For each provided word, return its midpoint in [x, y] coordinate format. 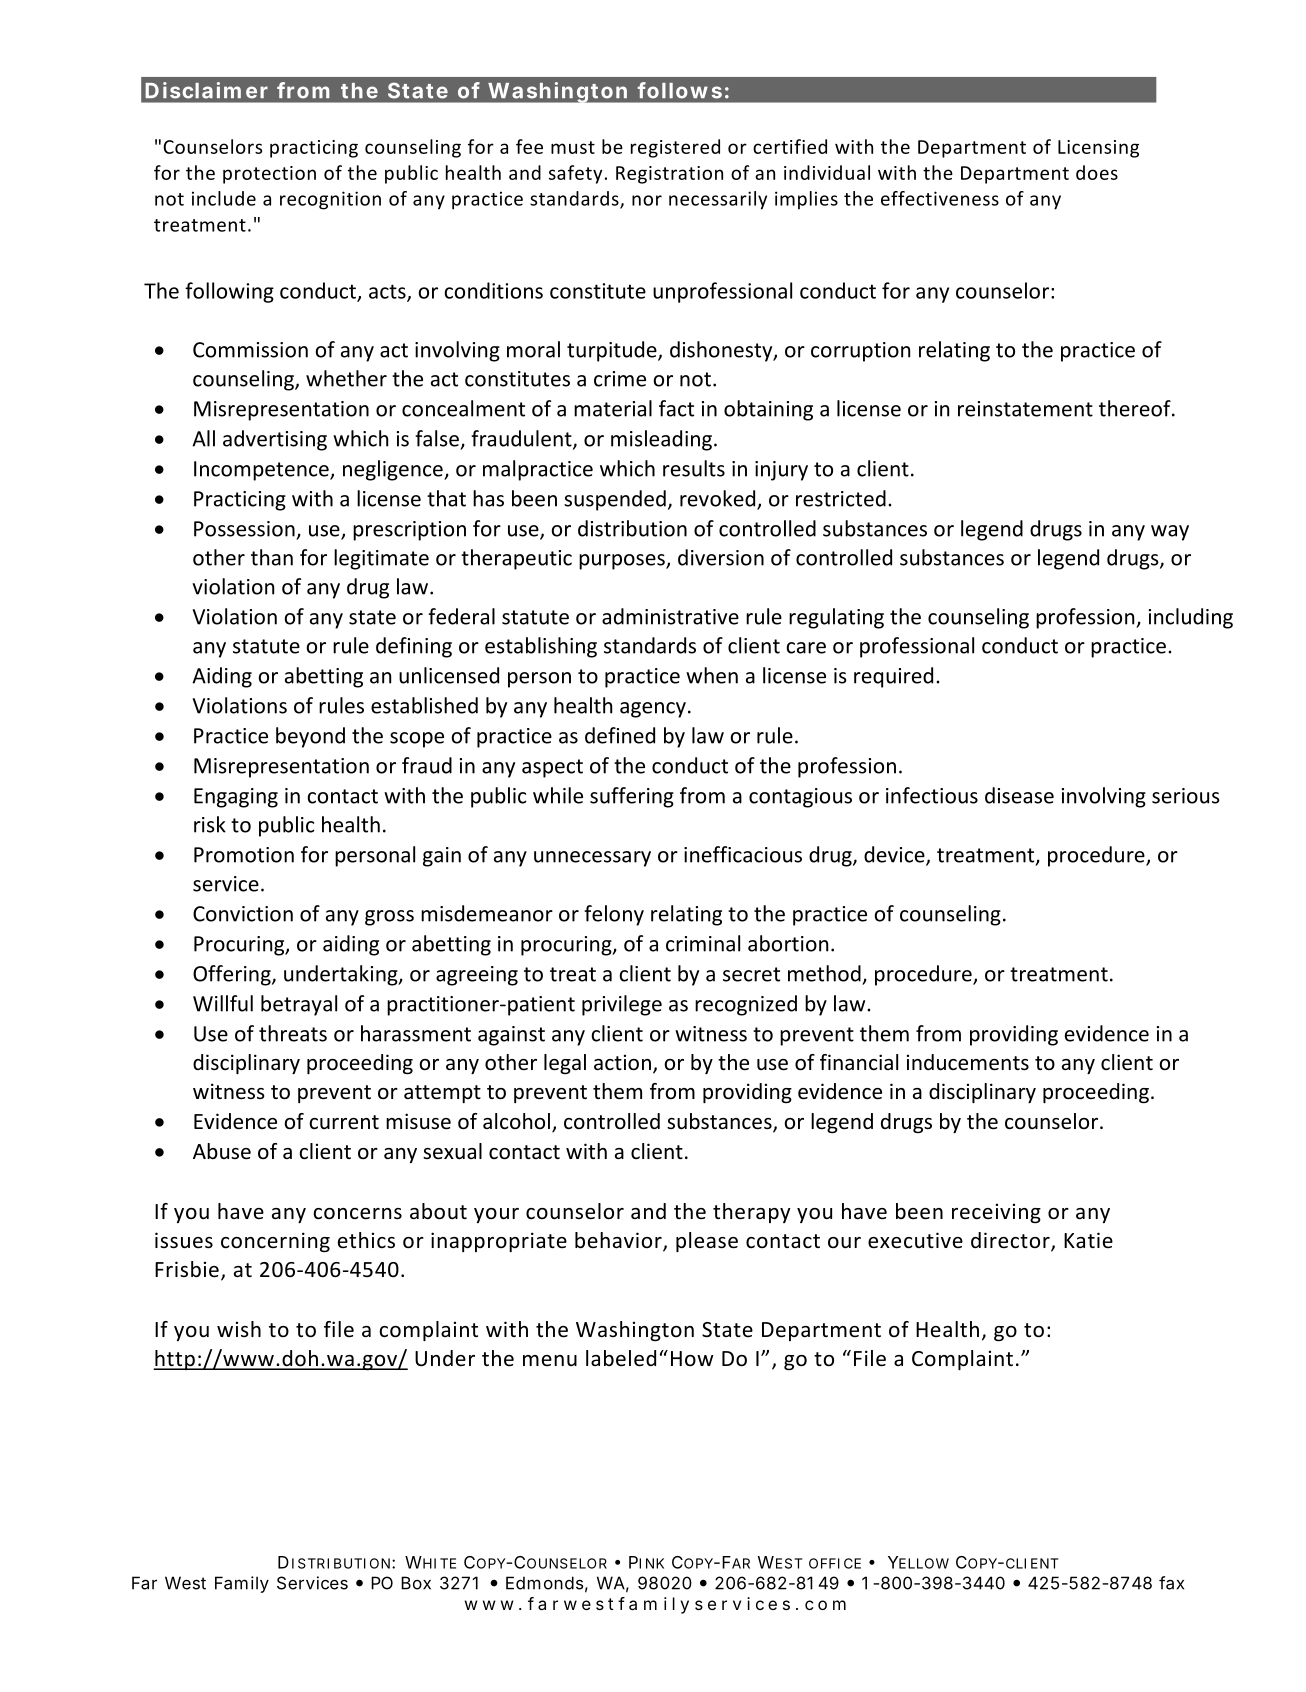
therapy [751, 1213]
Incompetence [262, 471]
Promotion [244, 855]
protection [269, 175]
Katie [1088, 1240]
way [1170, 533]
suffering [632, 797]
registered [675, 148]
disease [1019, 795]
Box [416, 1583]
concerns [357, 1214]
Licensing [1098, 149]
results [694, 468]
